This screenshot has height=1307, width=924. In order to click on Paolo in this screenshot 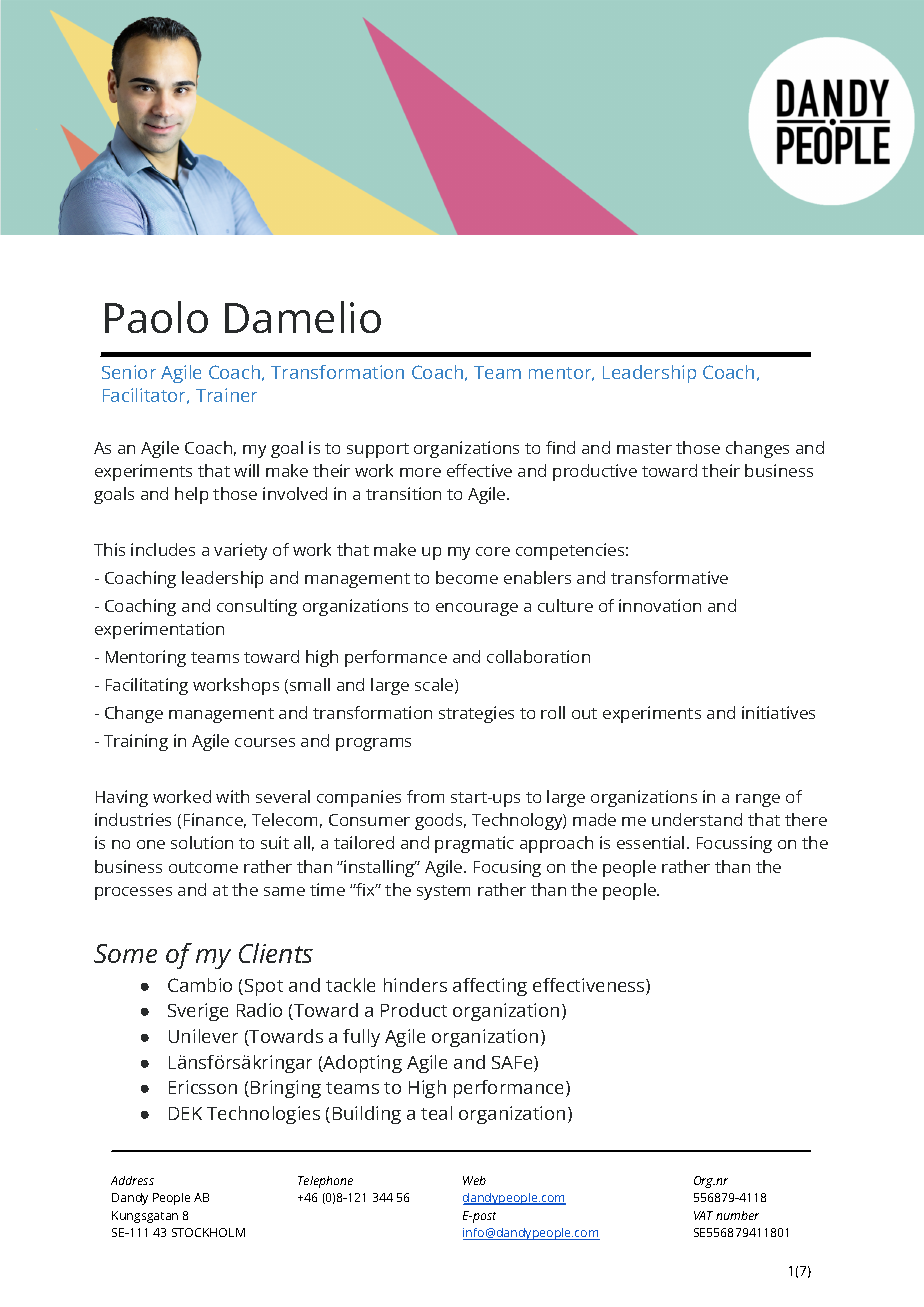, I will do `click(156, 317)`.
